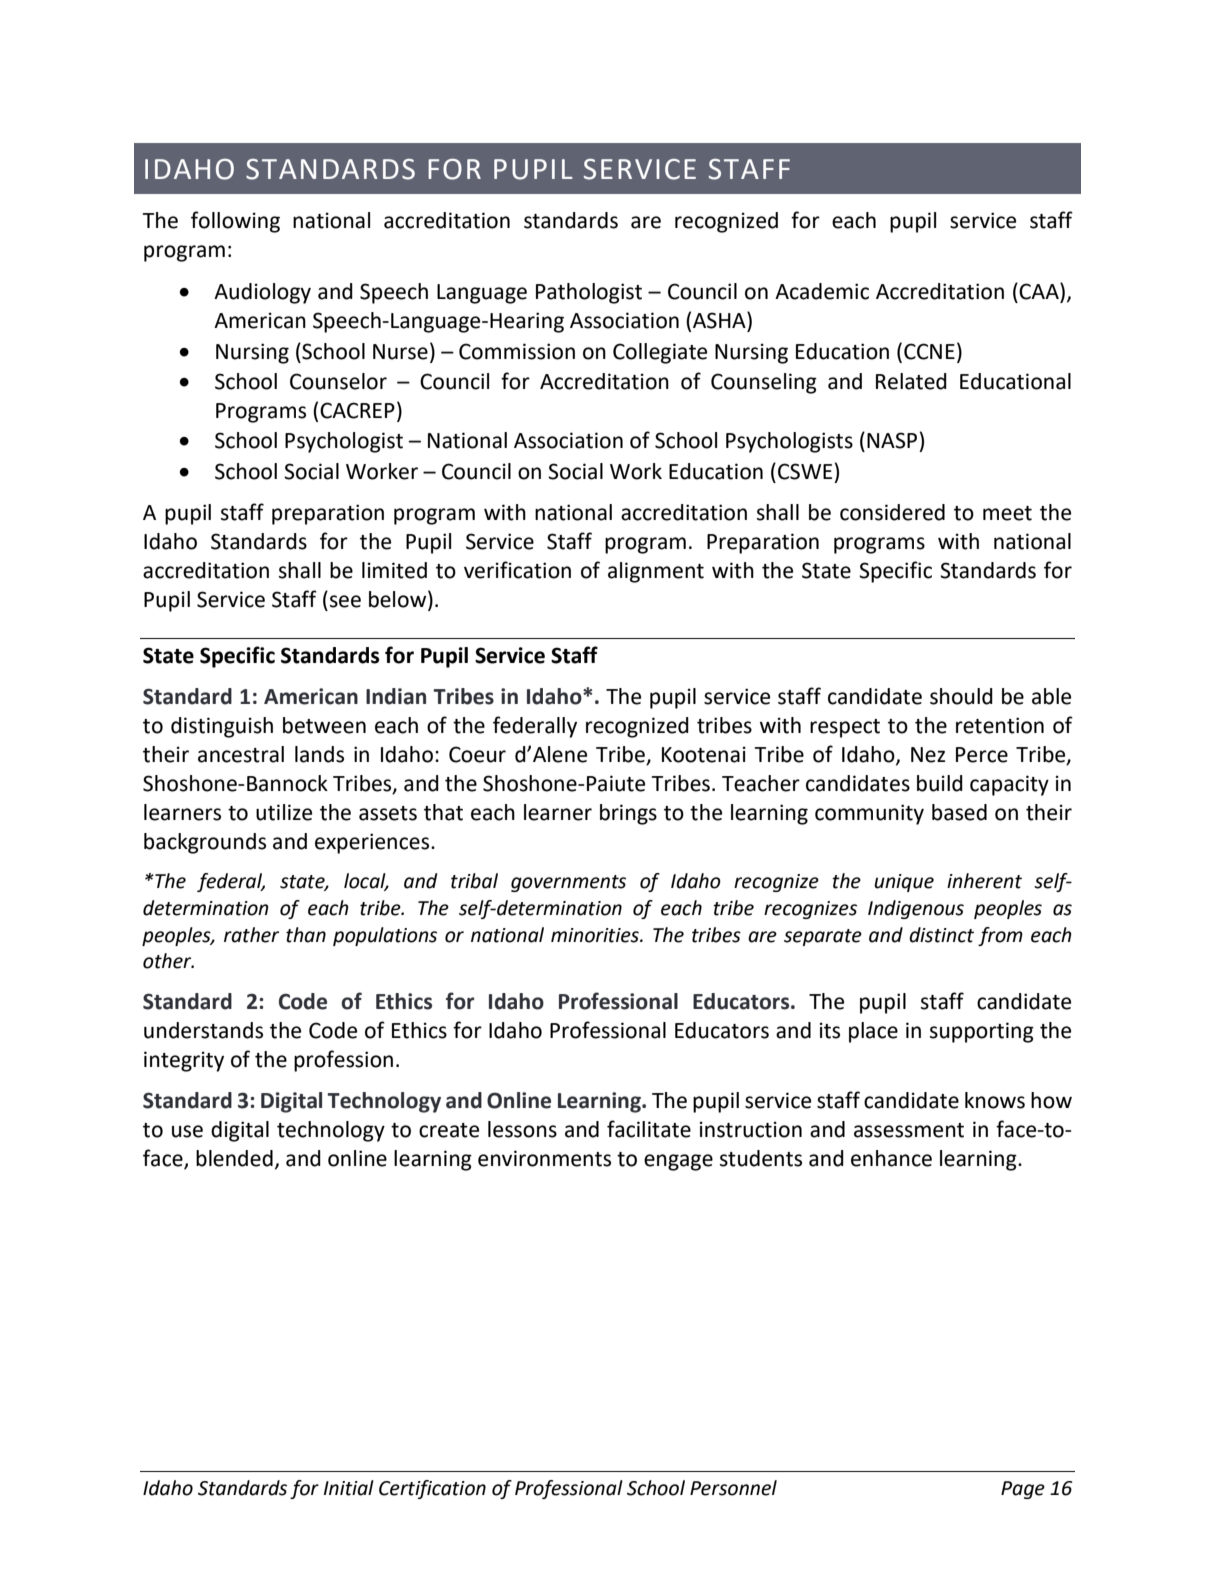  What do you see at coordinates (589, 293) in the page?
I see `Pathologist` at bounding box center [589, 293].
